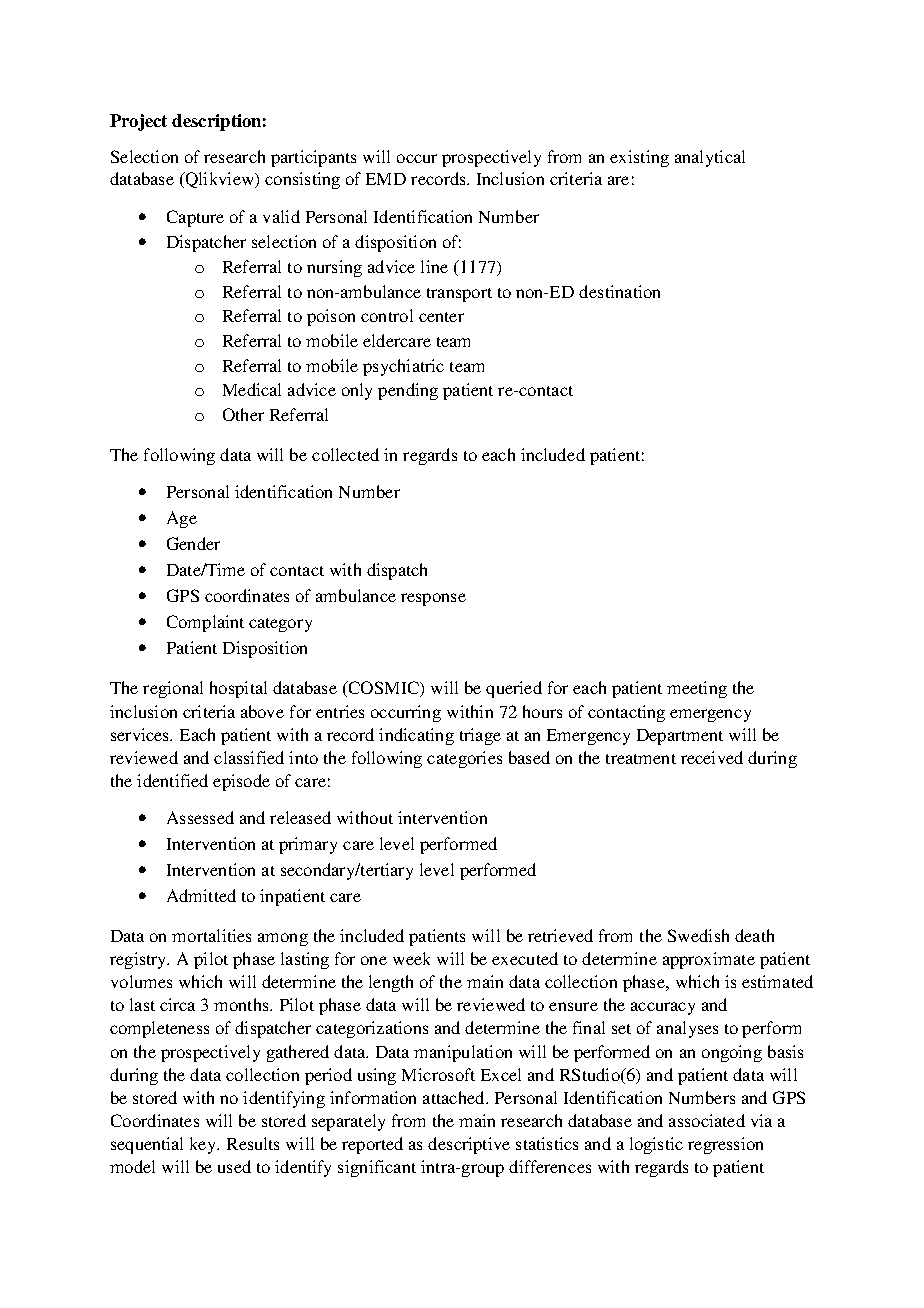 The width and height of the screenshot is (924, 1308). What do you see at coordinates (205, 623) in the screenshot?
I see `Complaint` at bounding box center [205, 623].
